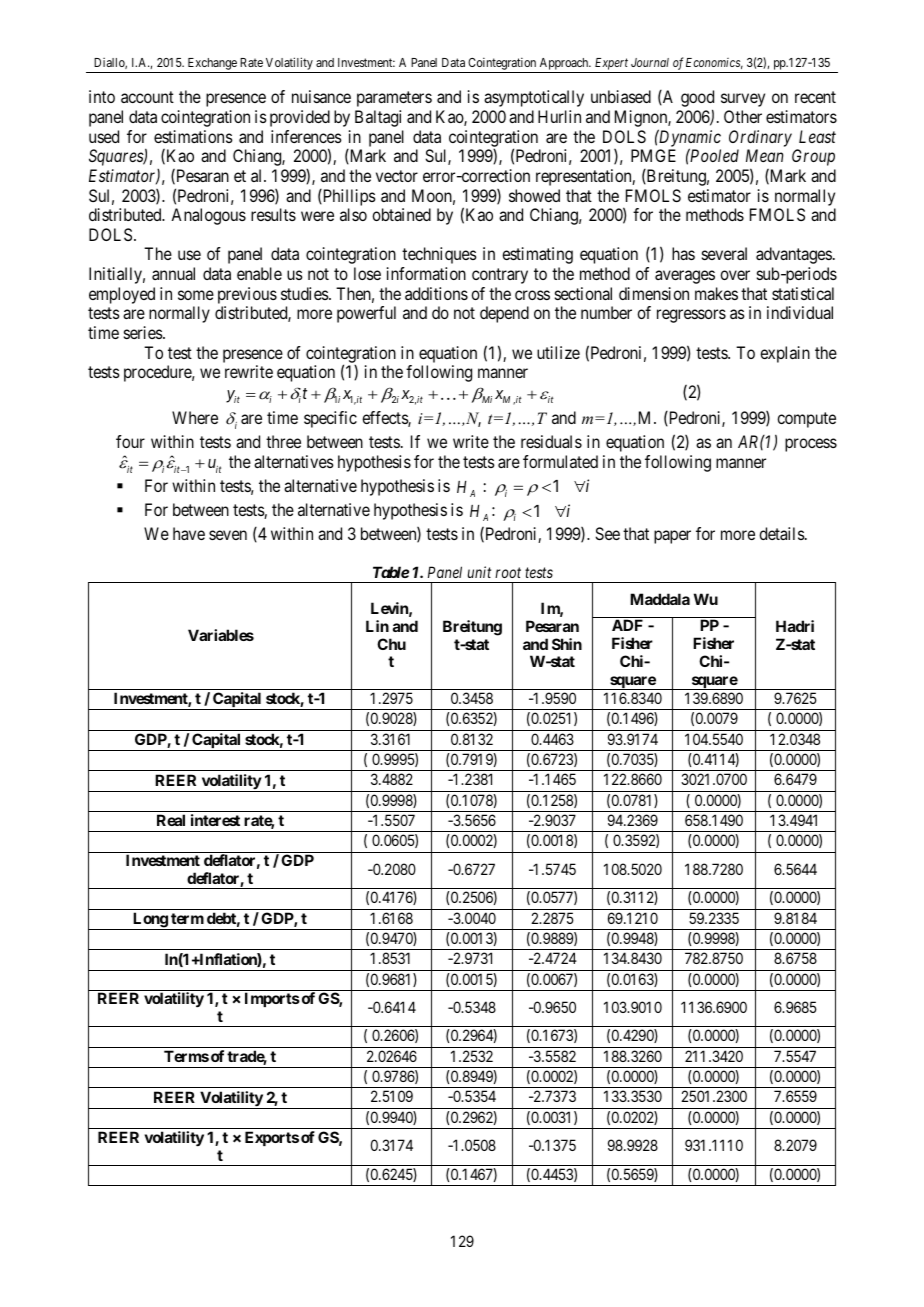  Describe the element at coordinates (716, 293) in the screenshot. I see `makes` at that location.
